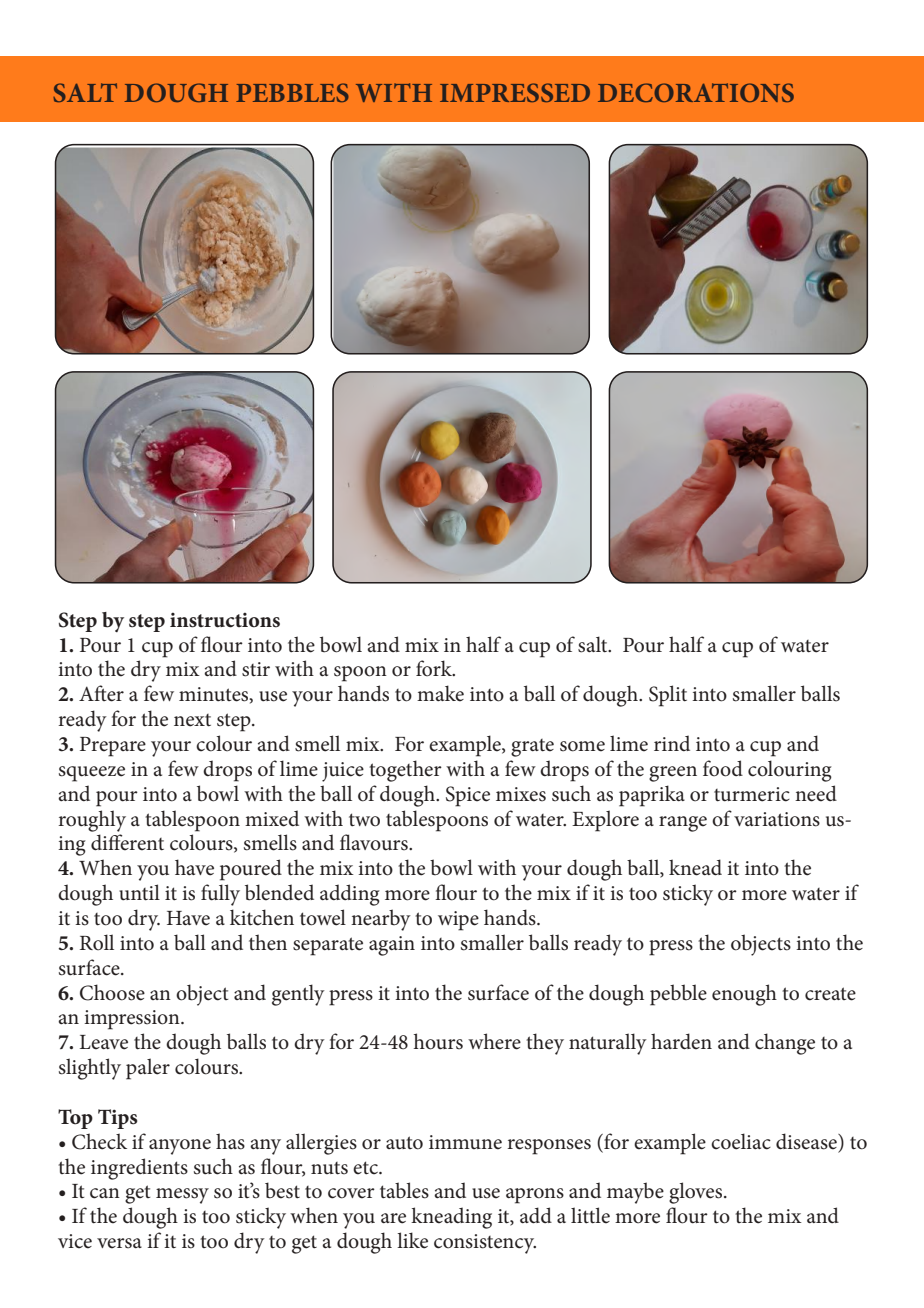 The height and width of the screenshot is (1308, 924). Describe the element at coordinates (438, 1041) in the screenshot. I see `hours` at that location.
